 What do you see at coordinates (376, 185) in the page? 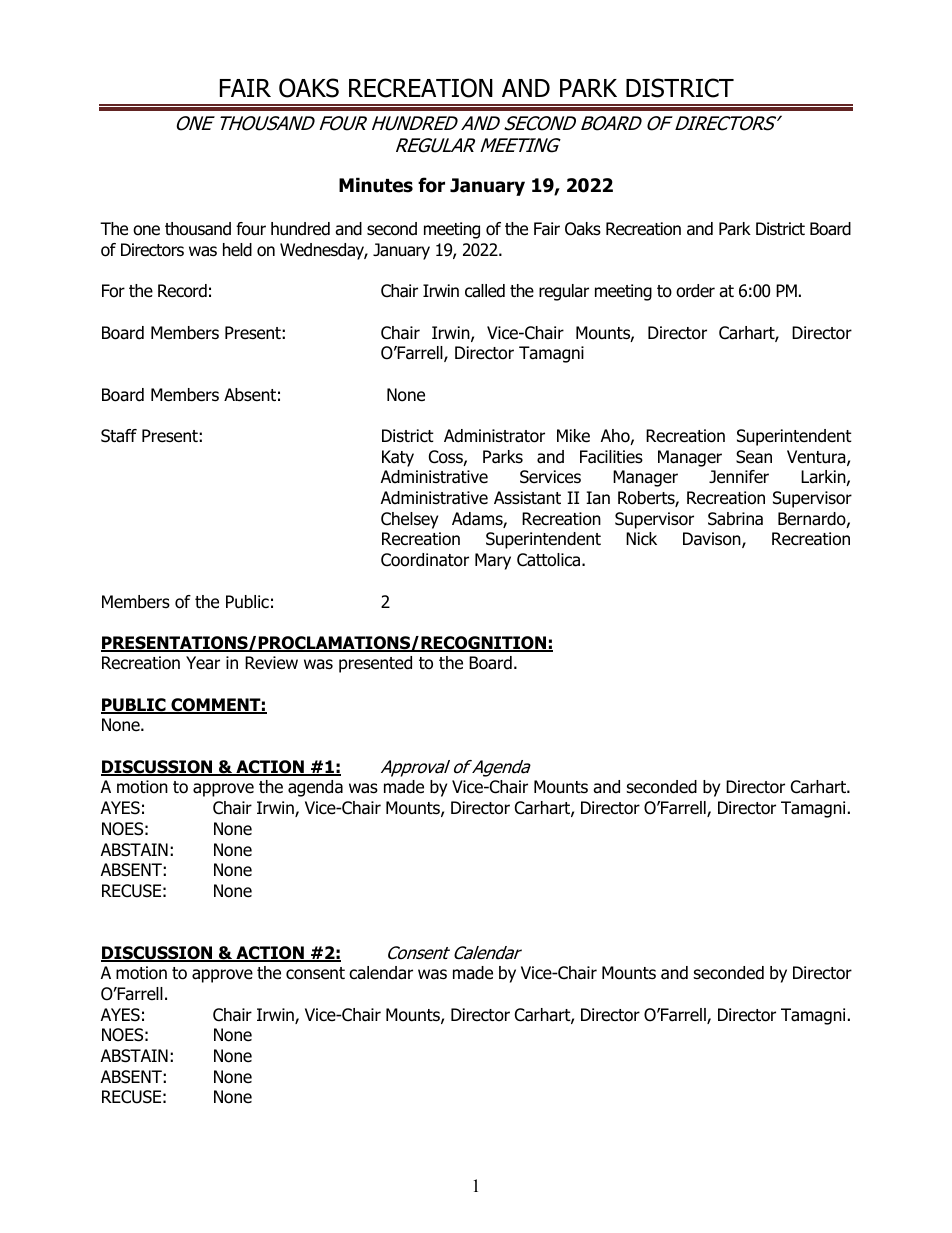
I see `Minutes` at bounding box center [376, 185].
